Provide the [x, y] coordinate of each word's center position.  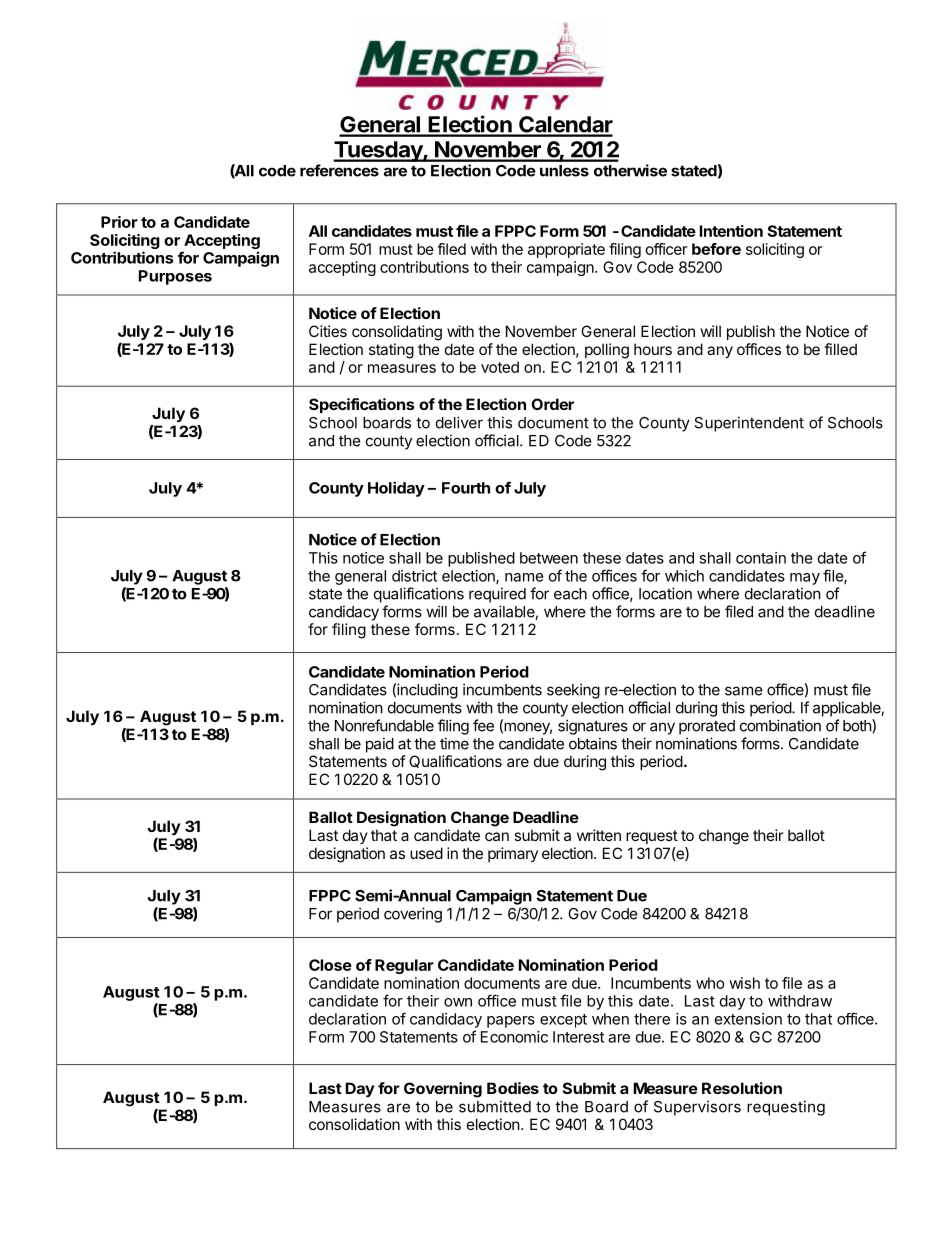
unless [564, 171]
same [744, 691]
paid [380, 745]
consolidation [354, 1124]
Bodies [513, 1088]
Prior [119, 222]
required [497, 595]
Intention [731, 231]
